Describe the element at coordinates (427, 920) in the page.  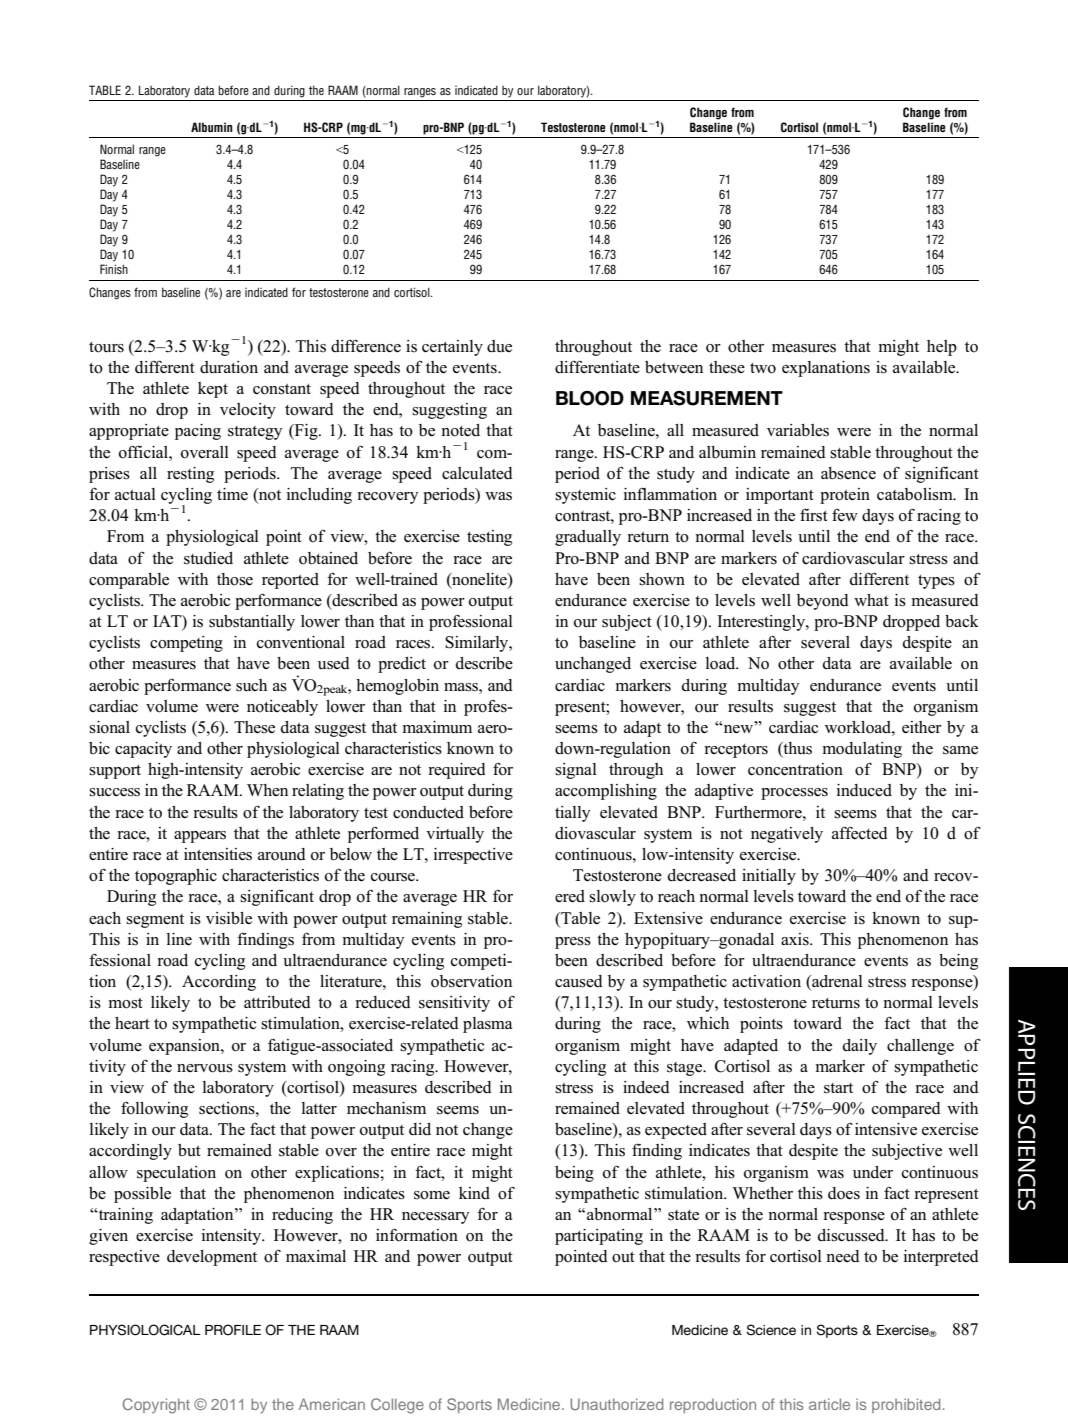
I see `remaining` at that location.
